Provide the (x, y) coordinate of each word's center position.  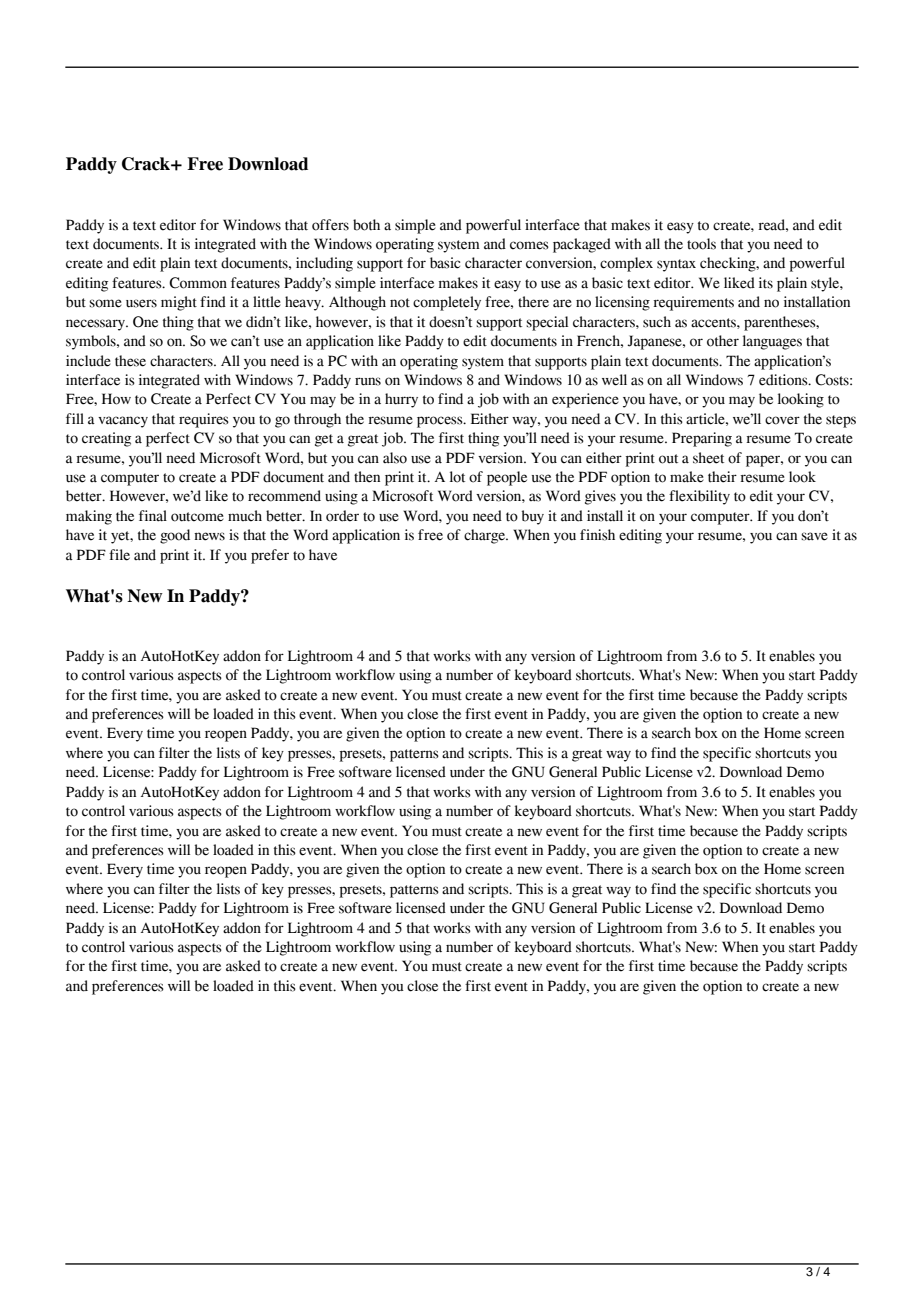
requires (204, 420)
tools (701, 244)
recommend (284, 496)
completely (447, 303)
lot (457, 477)
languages (772, 342)
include (88, 361)
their (722, 477)
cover (782, 420)
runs (368, 381)
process (441, 422)
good (175, 536)
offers (330, 225)
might (179, 303)
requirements (693, 303)
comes (529, 245)
